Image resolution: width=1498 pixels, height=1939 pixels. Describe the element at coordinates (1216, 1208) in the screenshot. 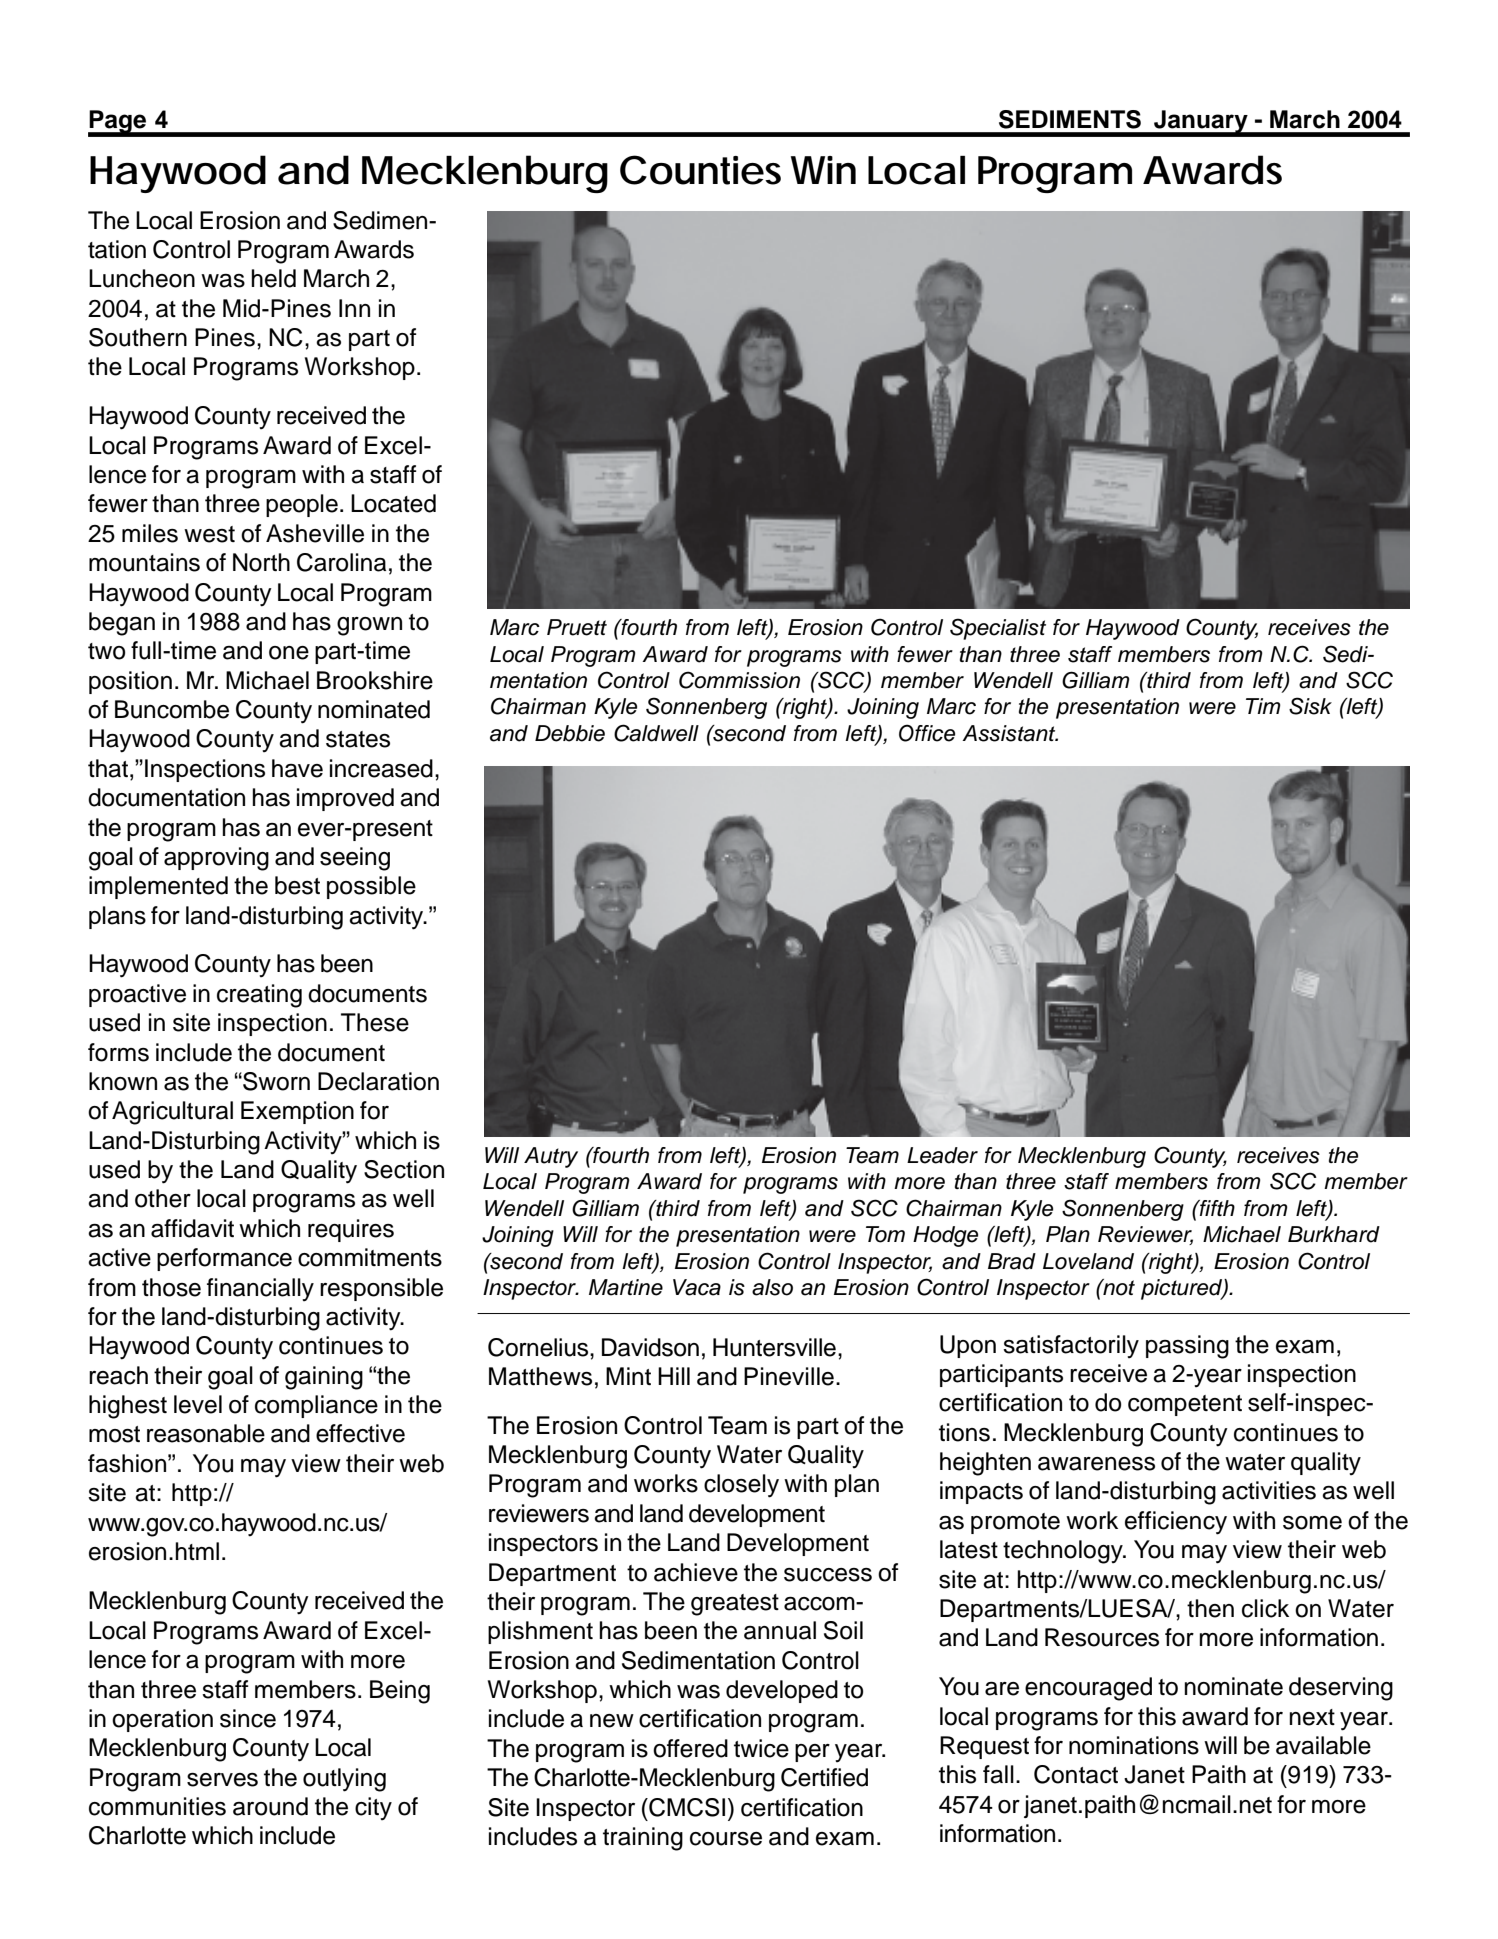

I see `fifth` at that location.
